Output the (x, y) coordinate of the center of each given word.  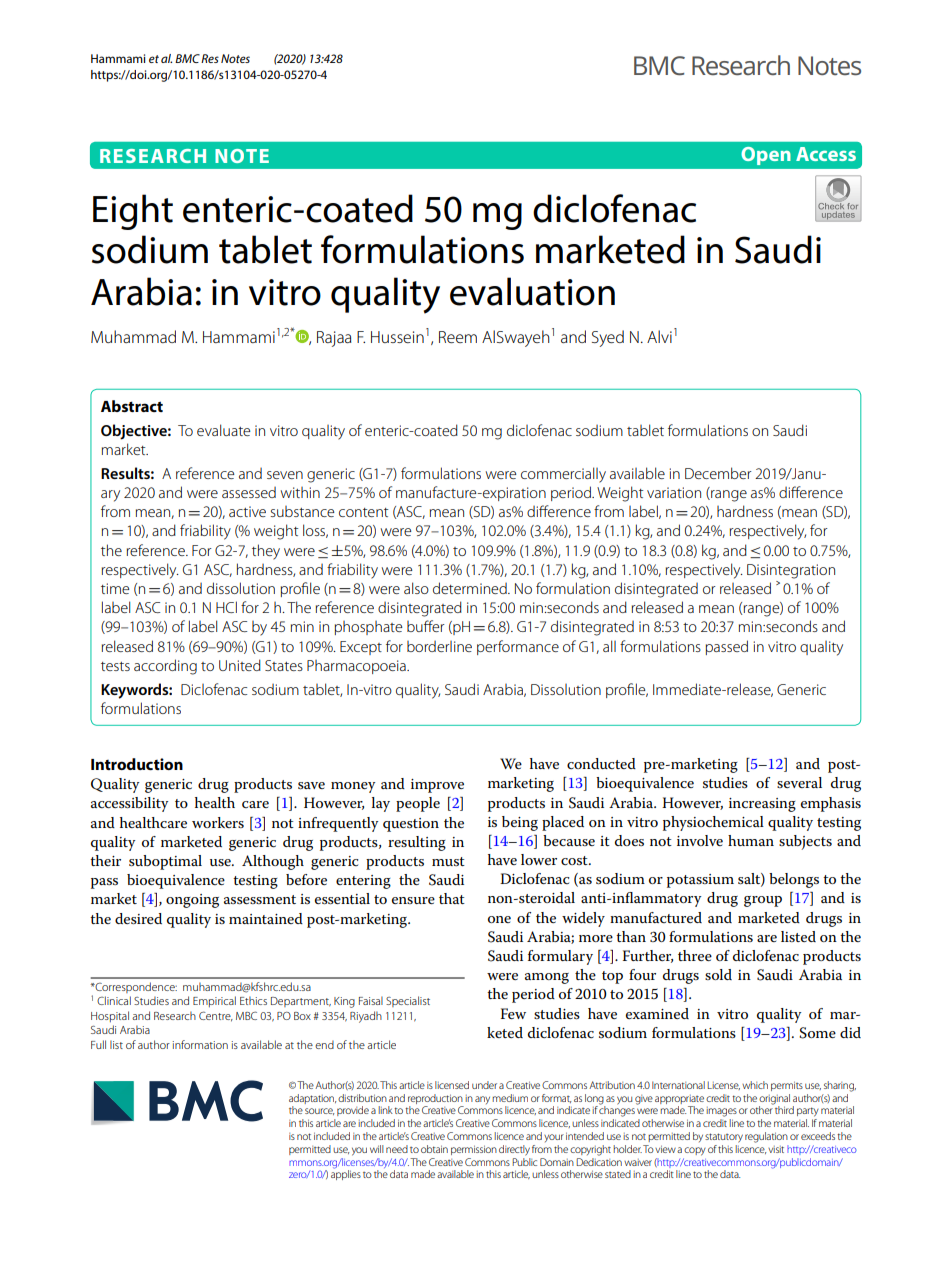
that (452, 898)
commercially (563, 475)
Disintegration (791, 571)
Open (766, 156)
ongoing (192, 901)
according (165, 667)
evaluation (532, 291)
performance (518, 647)
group (763, 901)
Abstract (132, 406)
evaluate (224, 430)
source (319, 1111)
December (718, 473)
